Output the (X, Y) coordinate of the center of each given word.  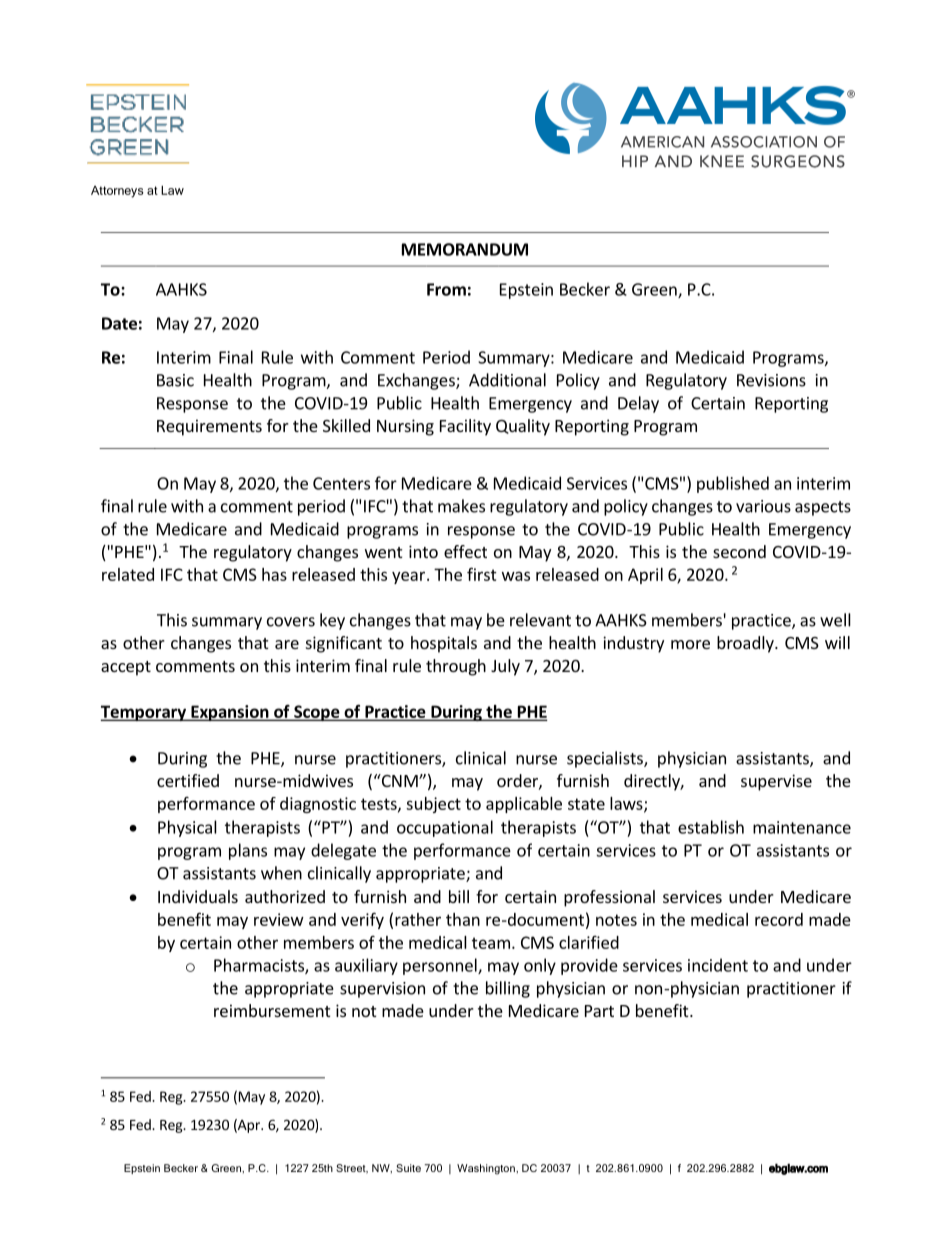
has (274, 574)
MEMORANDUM (465, 249)
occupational (445, 828)
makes (461, 506)
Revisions (771, 380)
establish (711, 827)
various (763, 506)
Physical (187, 828)
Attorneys (117, 192)
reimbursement (272, 1010)
